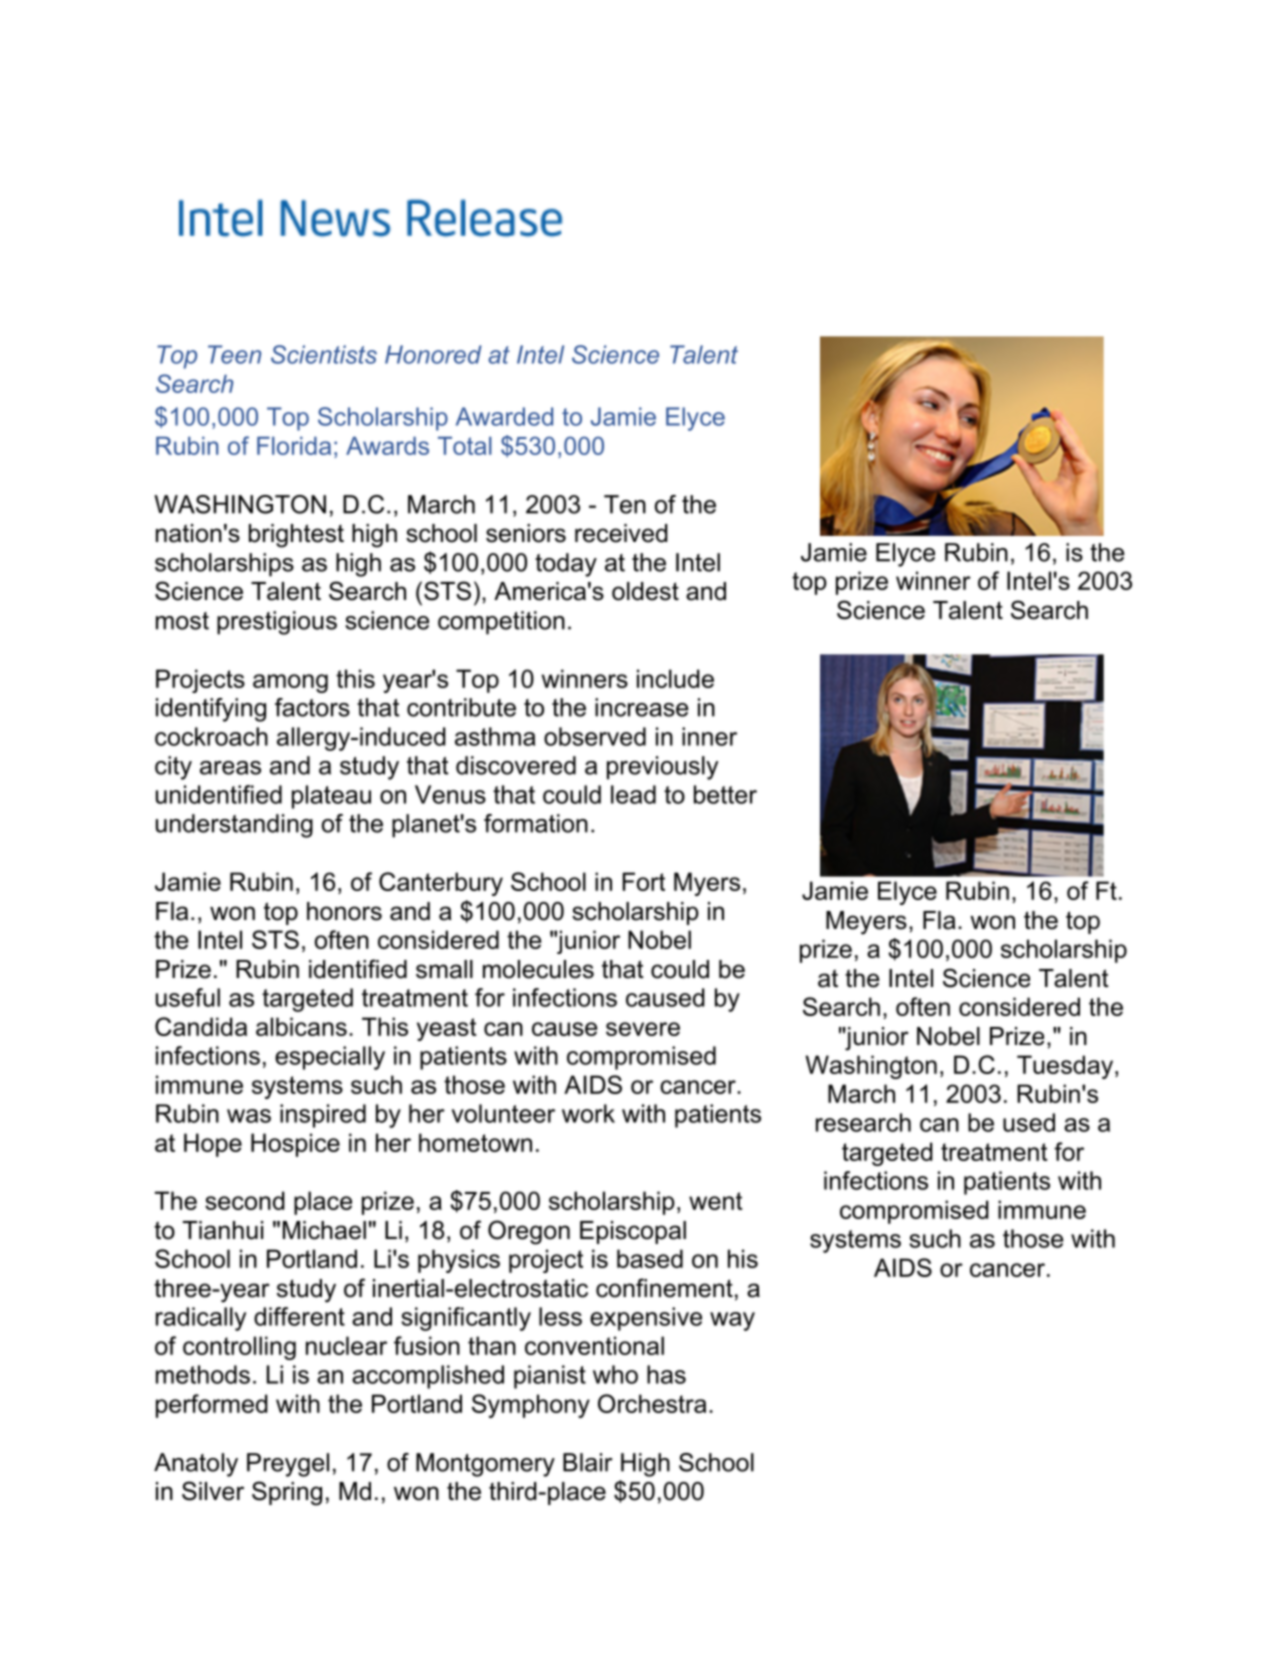  Describe the element at coordinates (644, 881) in the screenshot. I see `Fort` at that location.
